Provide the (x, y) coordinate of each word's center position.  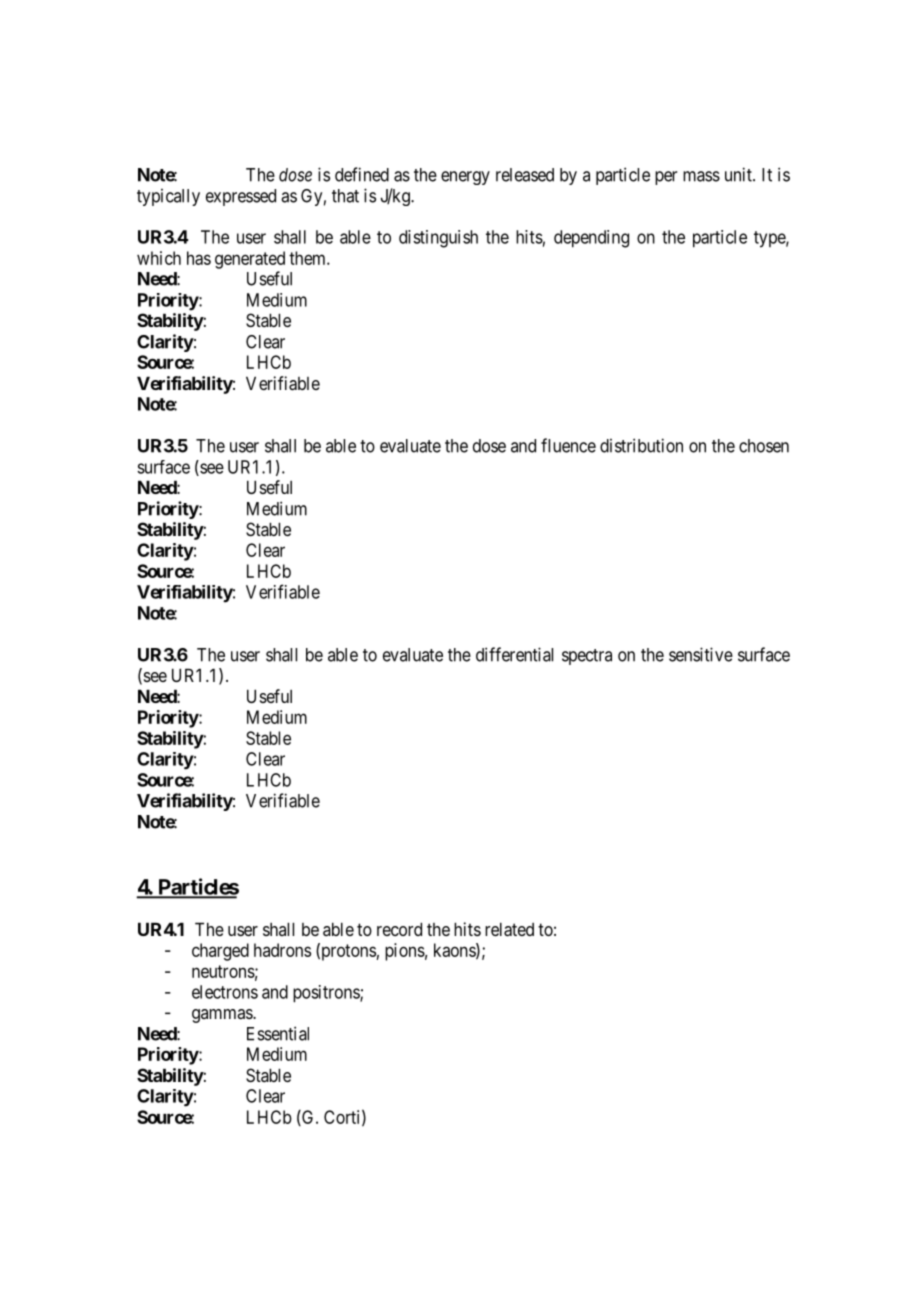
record (399, 929)
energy (465, 178)
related (509, 929)
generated (250, 260)
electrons (225, 992)
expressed (241, 197)
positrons (327, 994)
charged (220, 952)
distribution (641, 445)
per (666, 178)
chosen (764, 446)
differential (514, 654)
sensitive (701, 654)
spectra (587, 657)
